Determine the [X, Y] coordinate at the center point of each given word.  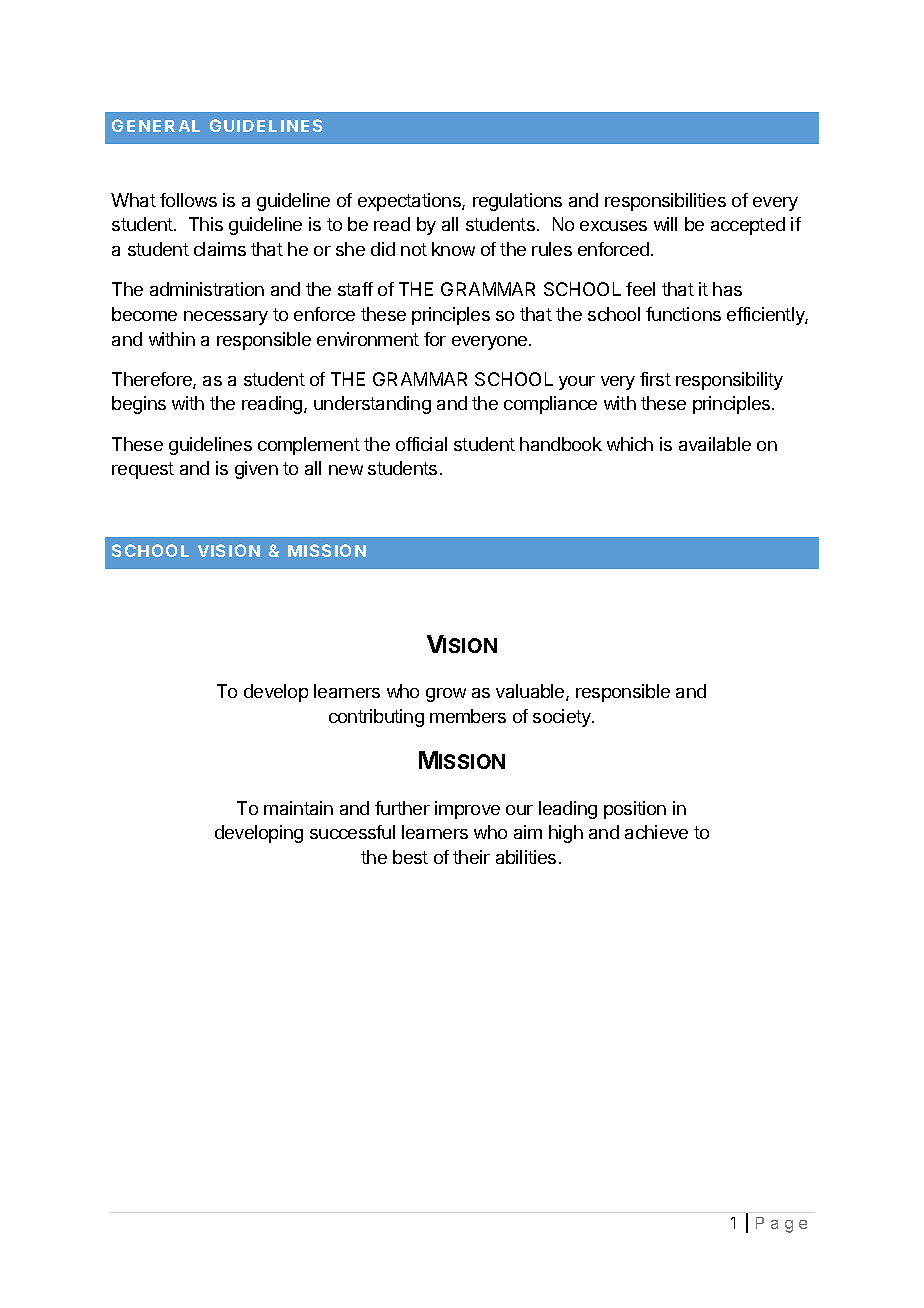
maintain [298, 808]
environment [368, 339]
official [421, 444]
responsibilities [665, 202]
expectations [410, 202]
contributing [376, 718]
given [256, 470]
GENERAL [156, 125]
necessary [226, 318]
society [563, 718]
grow [446, 695]
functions [683, 314]
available [715, 444]
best [410, 857]
